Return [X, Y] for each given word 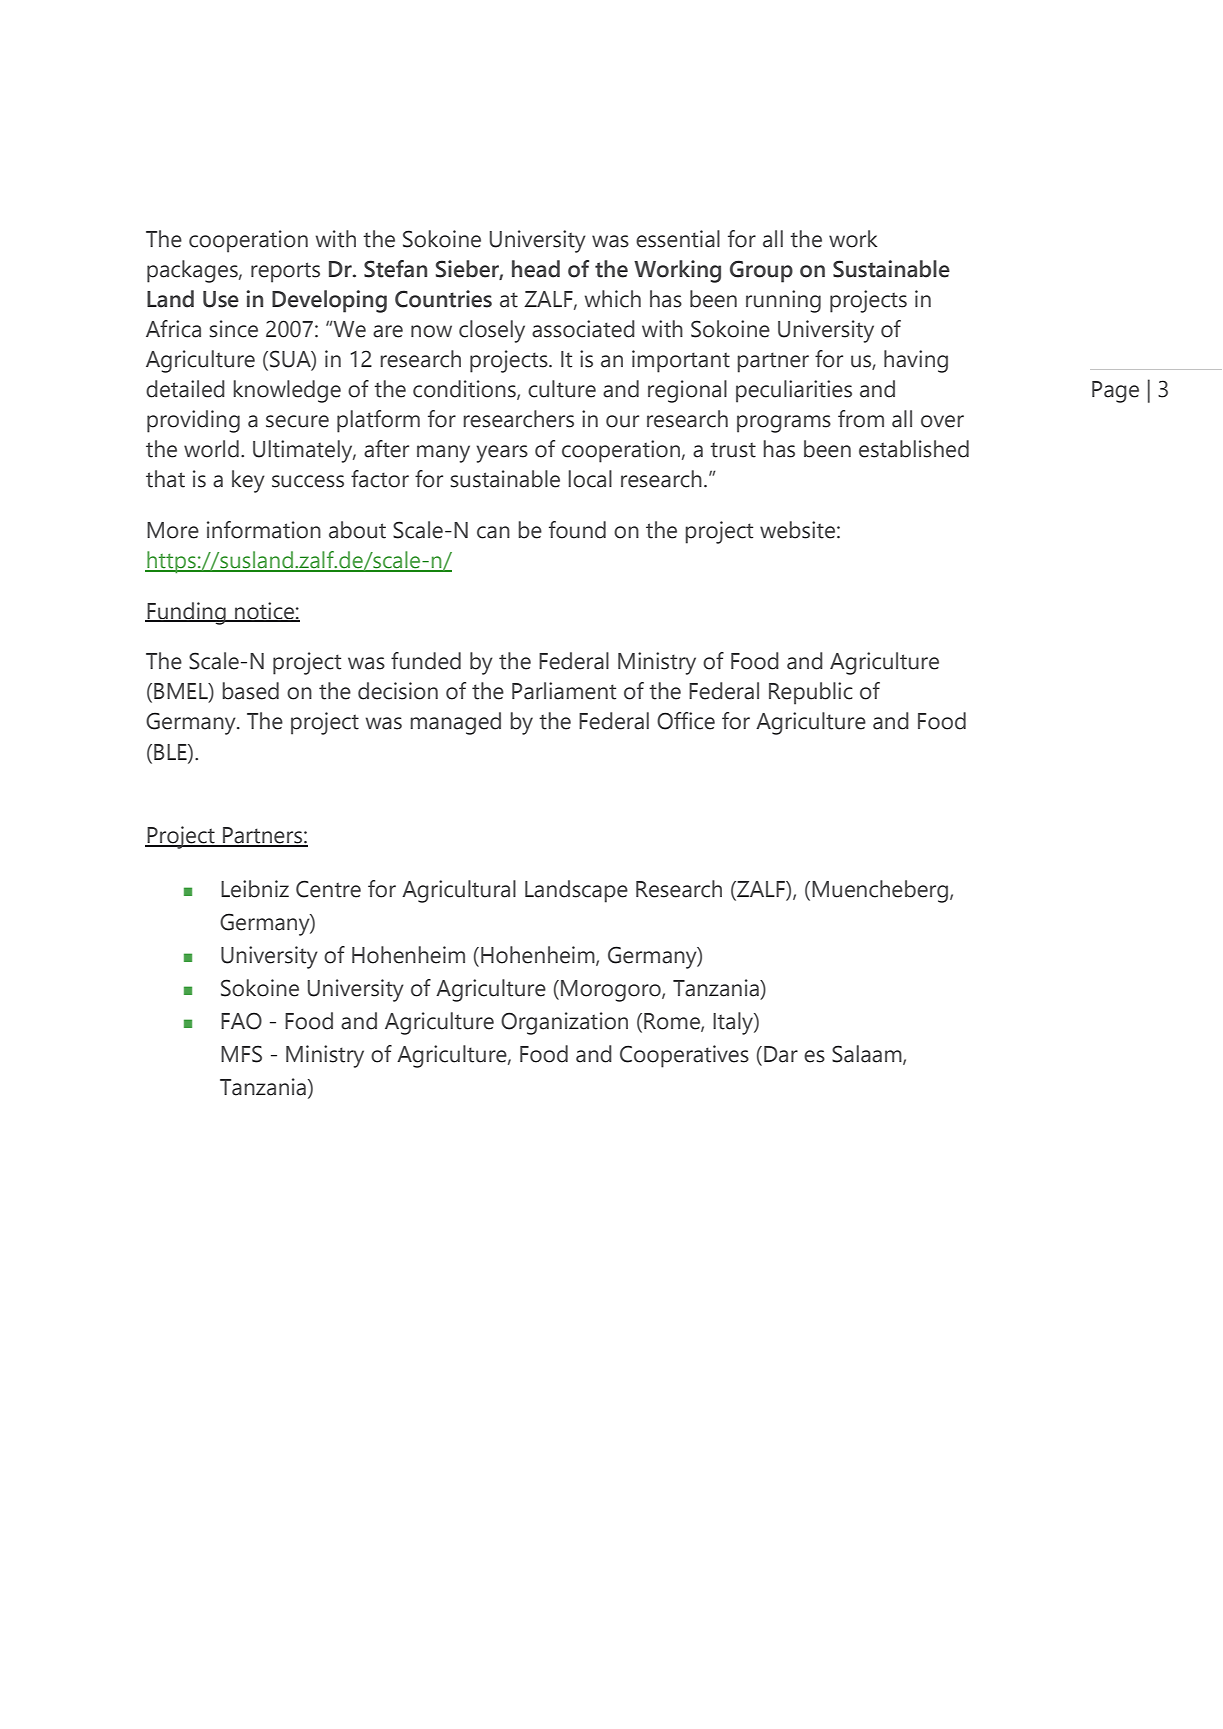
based [250, 691]
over [942, 421]
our [622, 421]
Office [686, 721]
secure [297, 421]
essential [678, 239]
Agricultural [459, 891]
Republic [811, 693]
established [914, 449]
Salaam [868, 1055]
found [577, 530]
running [783, 301]
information [264, 530]
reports [285, 272]
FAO [241, 1021]
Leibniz [255, 889]
